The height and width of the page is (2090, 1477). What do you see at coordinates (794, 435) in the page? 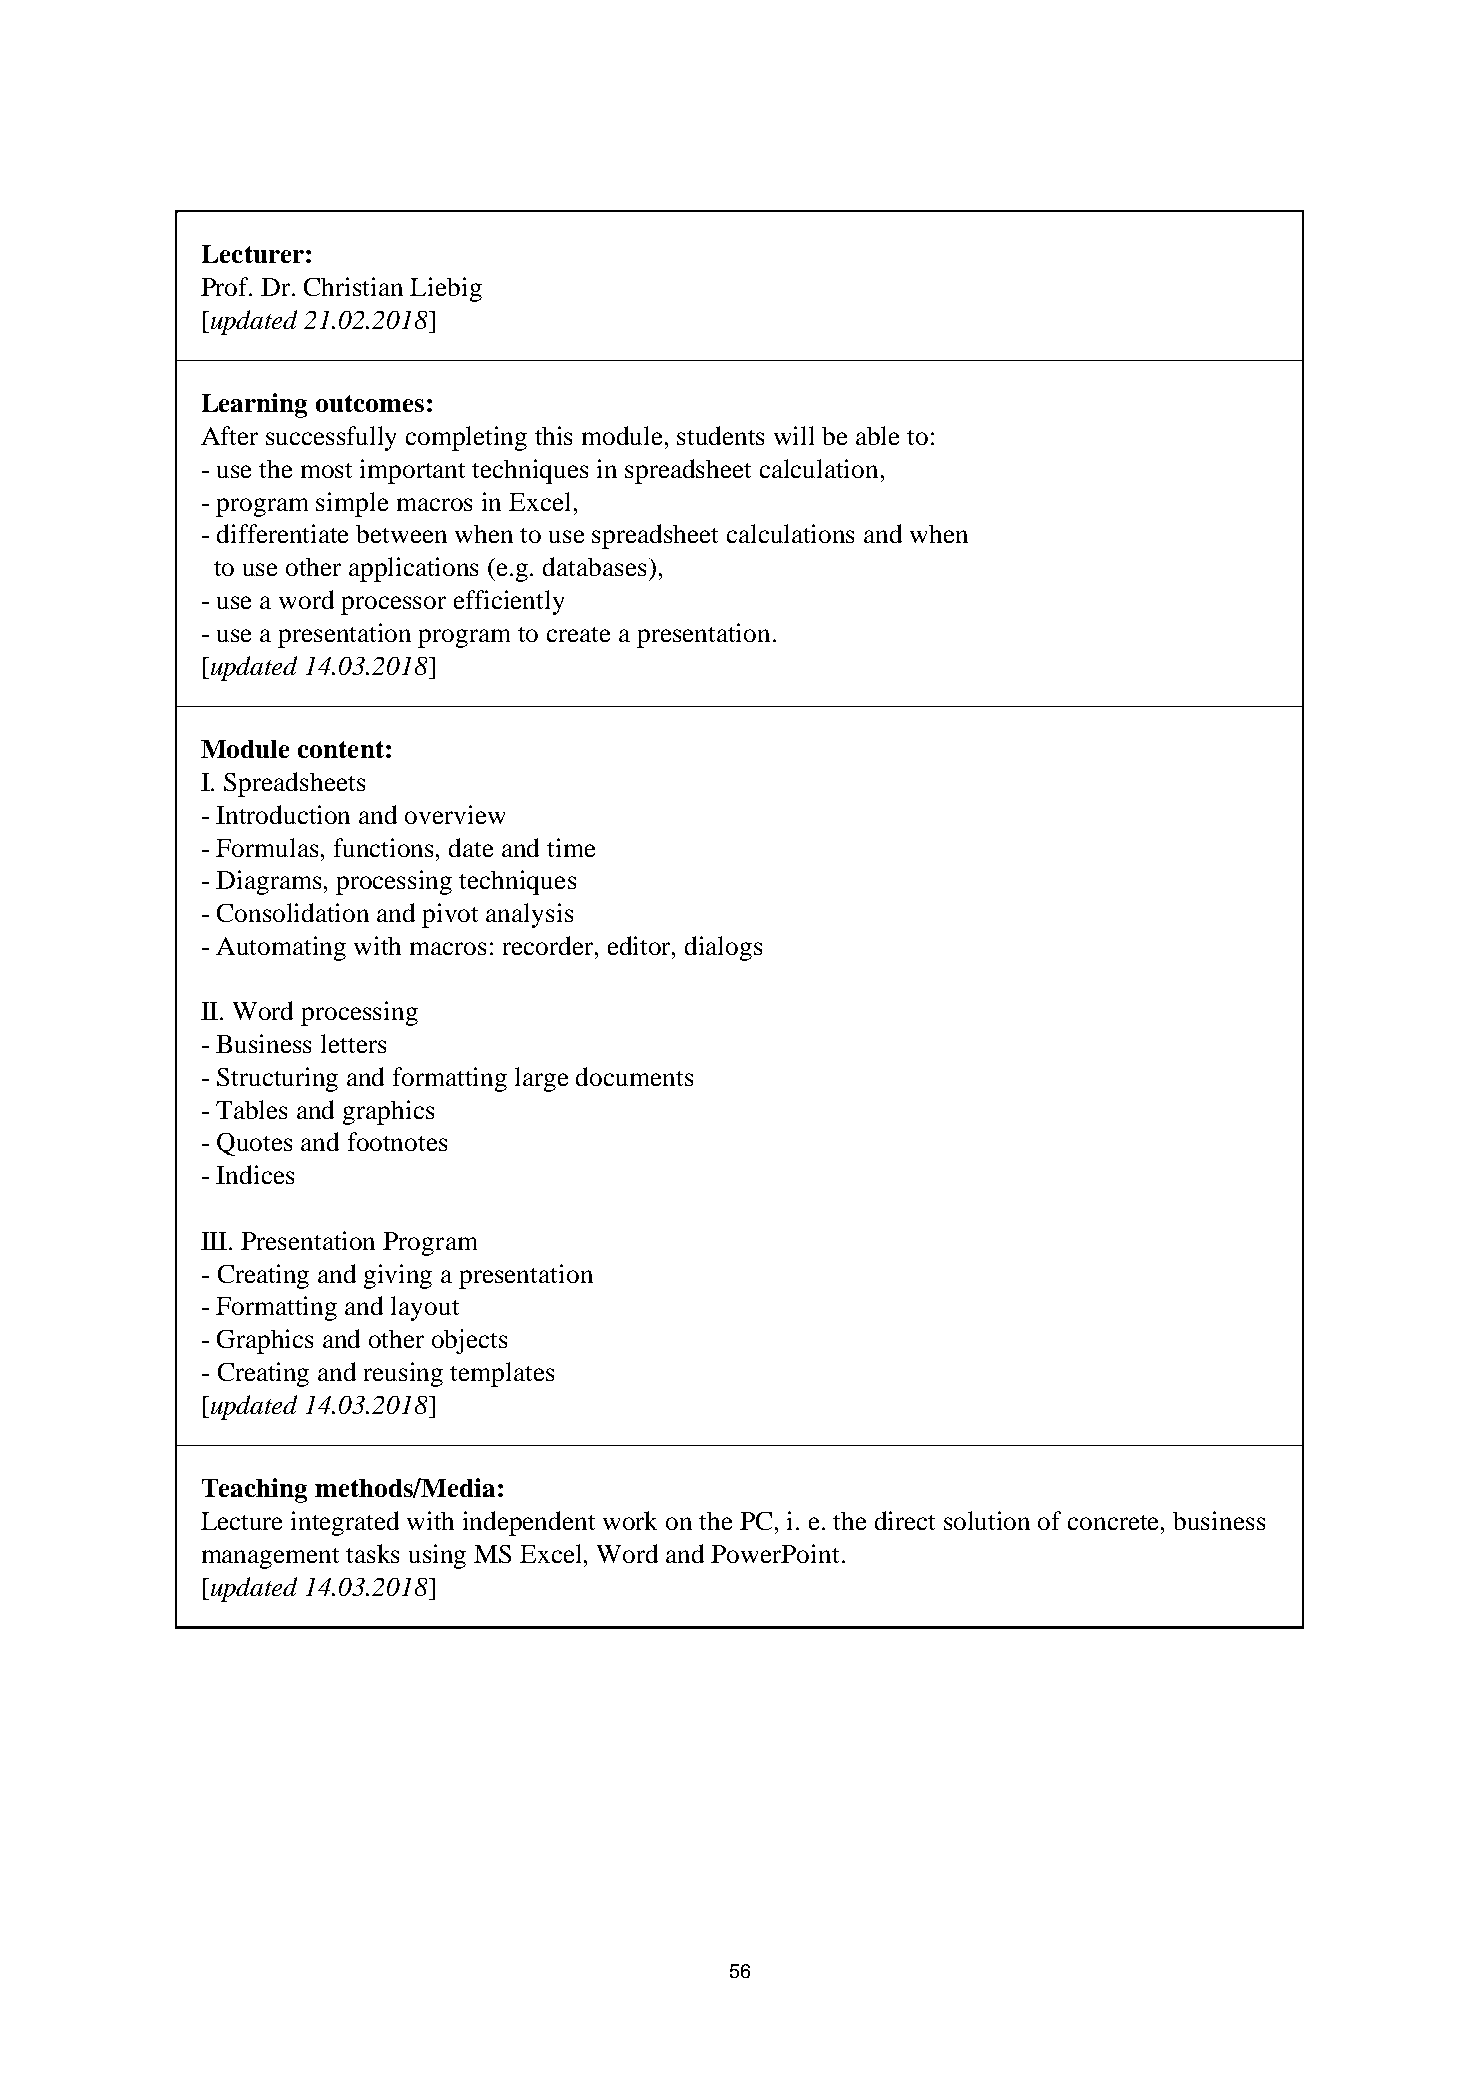
I see `will` at bounding box center [794, 435].
